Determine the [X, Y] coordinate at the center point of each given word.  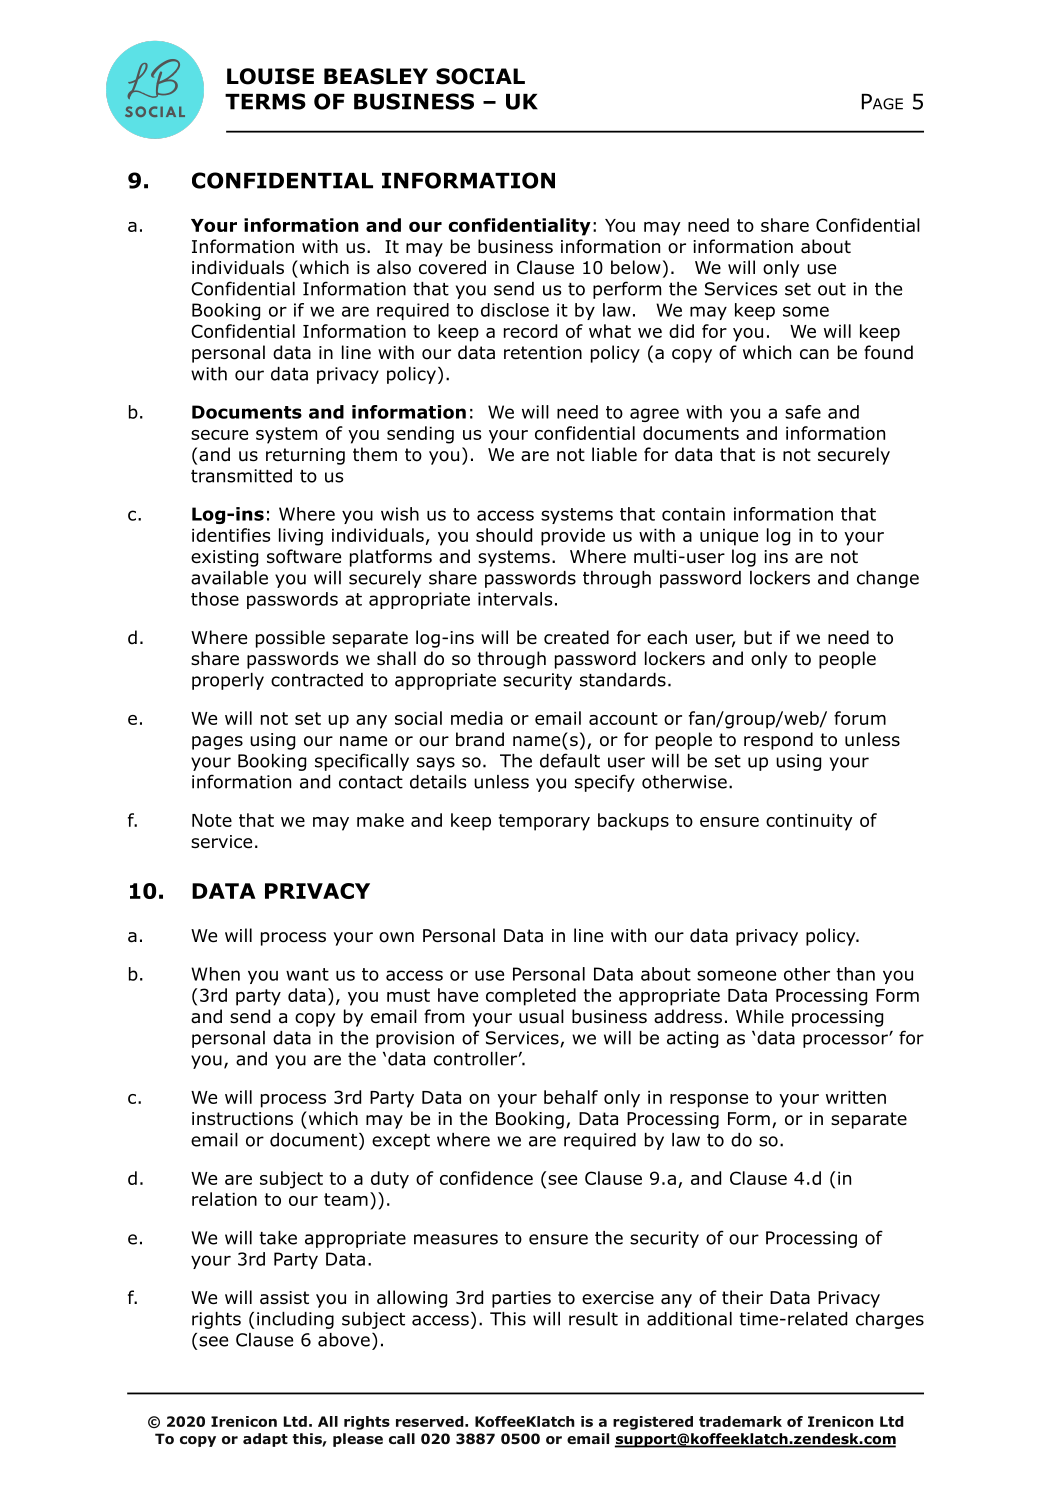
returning [305, 456]
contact [371, 782]
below [636, 267]
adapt [265, 1440]
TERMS [265, 101]
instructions [242, 1119]
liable [614, 454]
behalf [571, 1097]
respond [778, 741]
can [814, 354]
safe [803, 412]
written [856, 1097]
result [593, 1319]
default [570, 760]
